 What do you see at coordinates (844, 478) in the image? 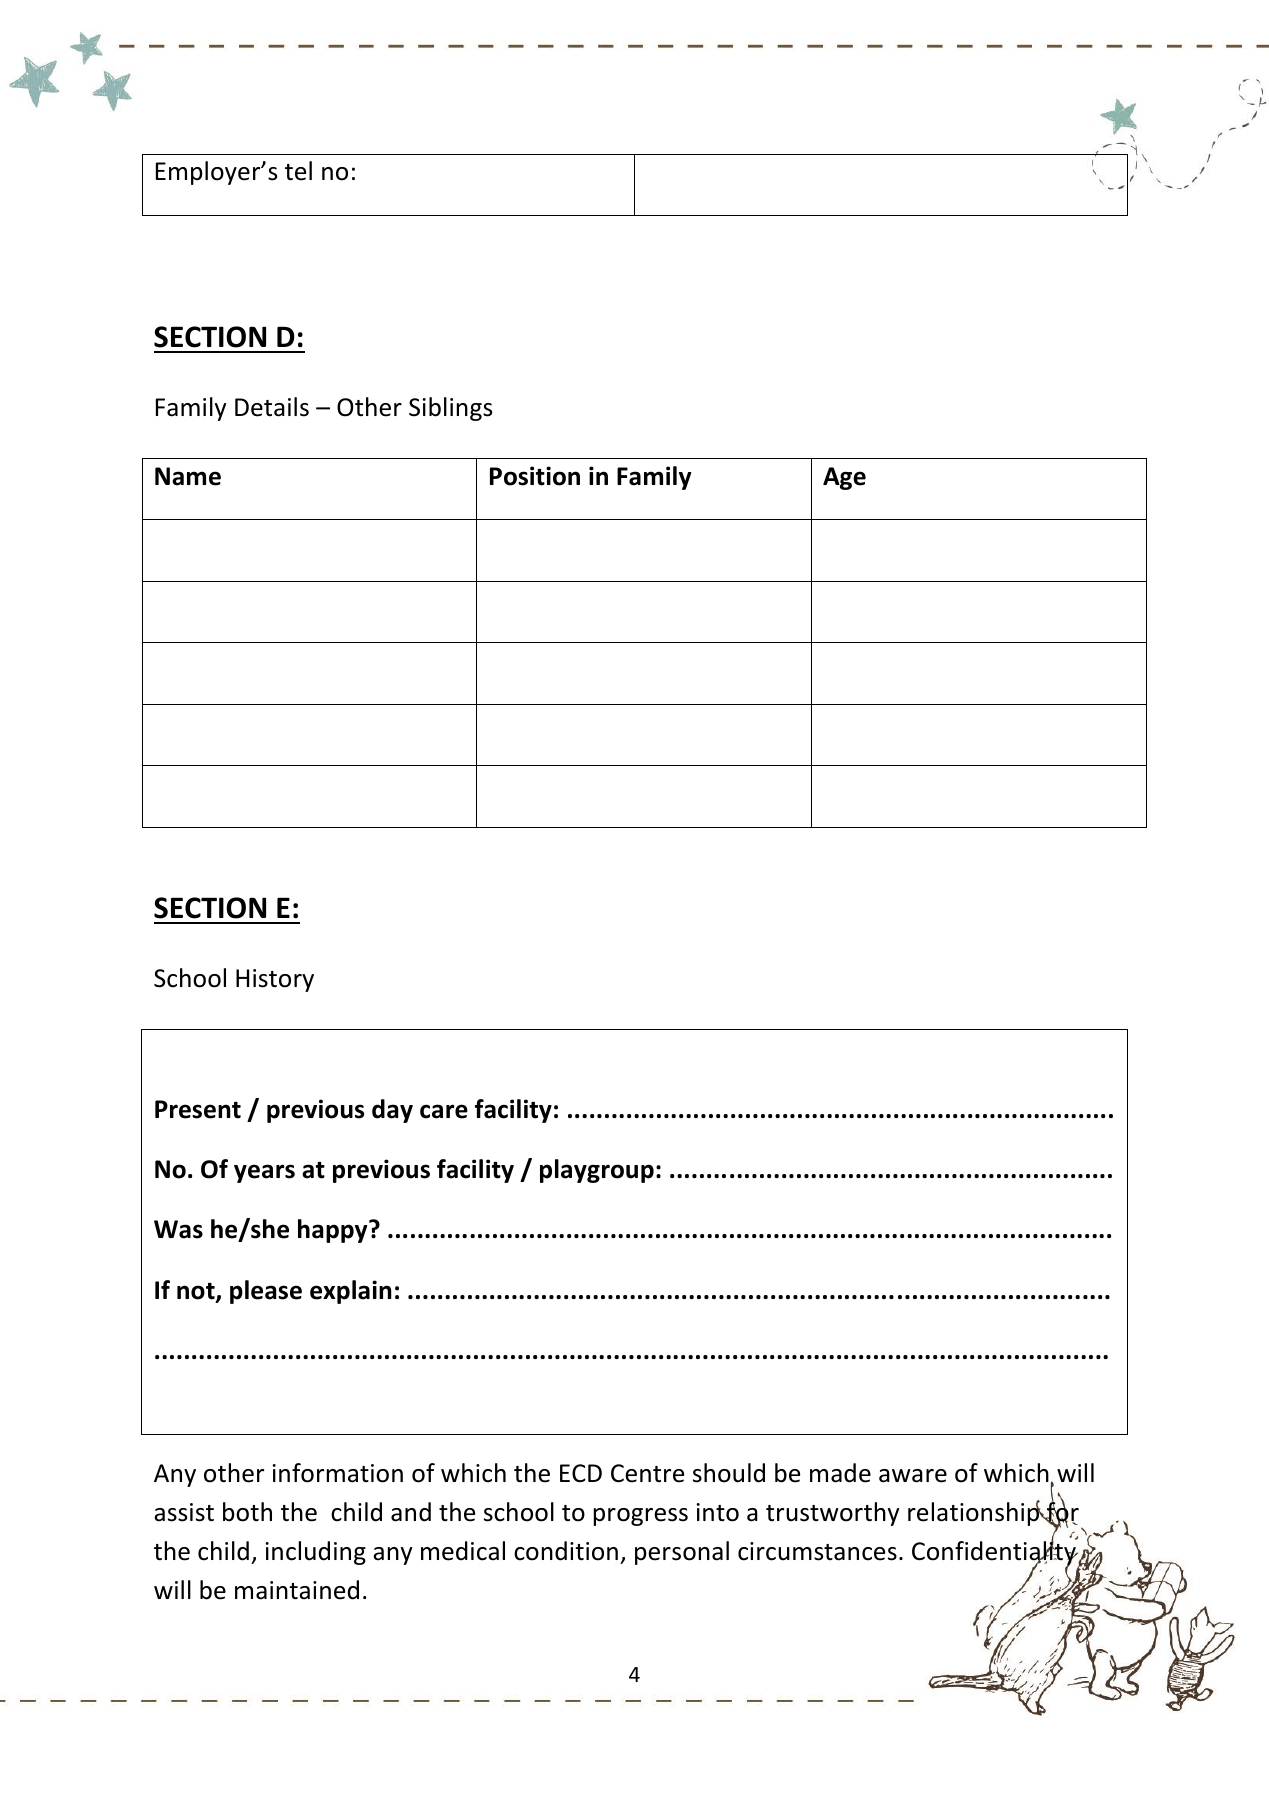
I see `Age` at bounding box center [844, 478].
